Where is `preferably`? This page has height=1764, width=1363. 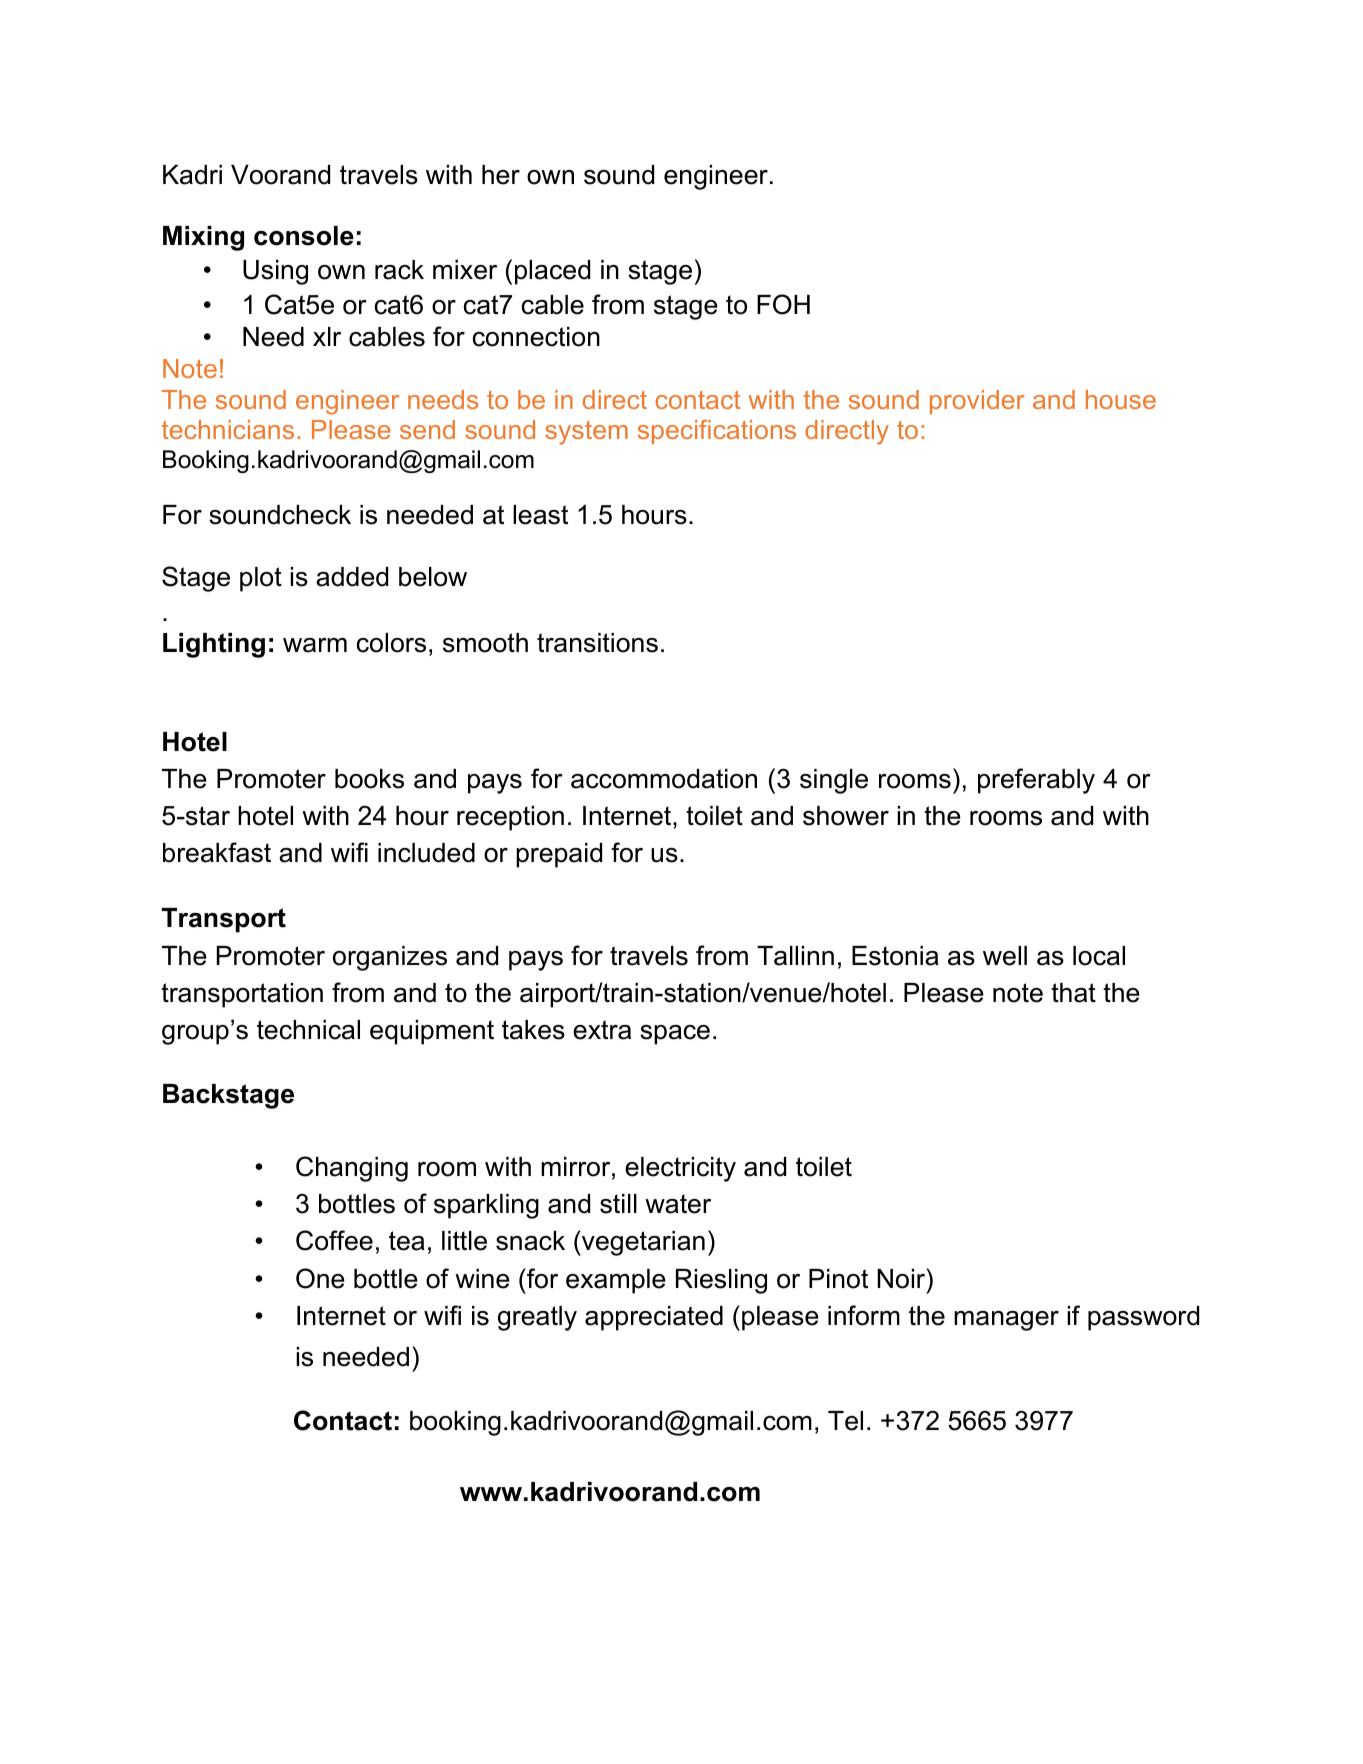 preferably is located at coordinates (1036, 781).
